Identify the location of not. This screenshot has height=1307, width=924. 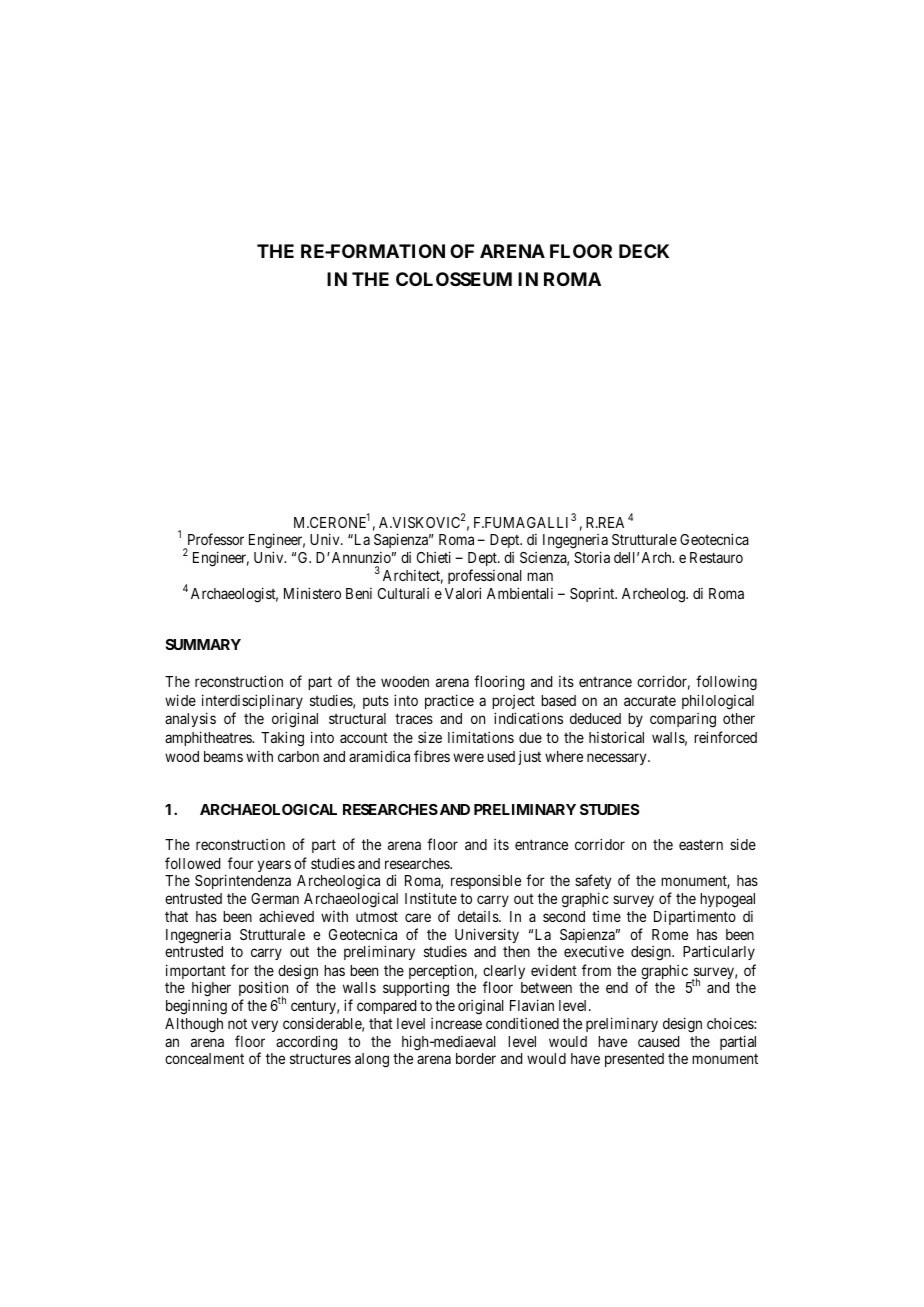
(237, 1024).
